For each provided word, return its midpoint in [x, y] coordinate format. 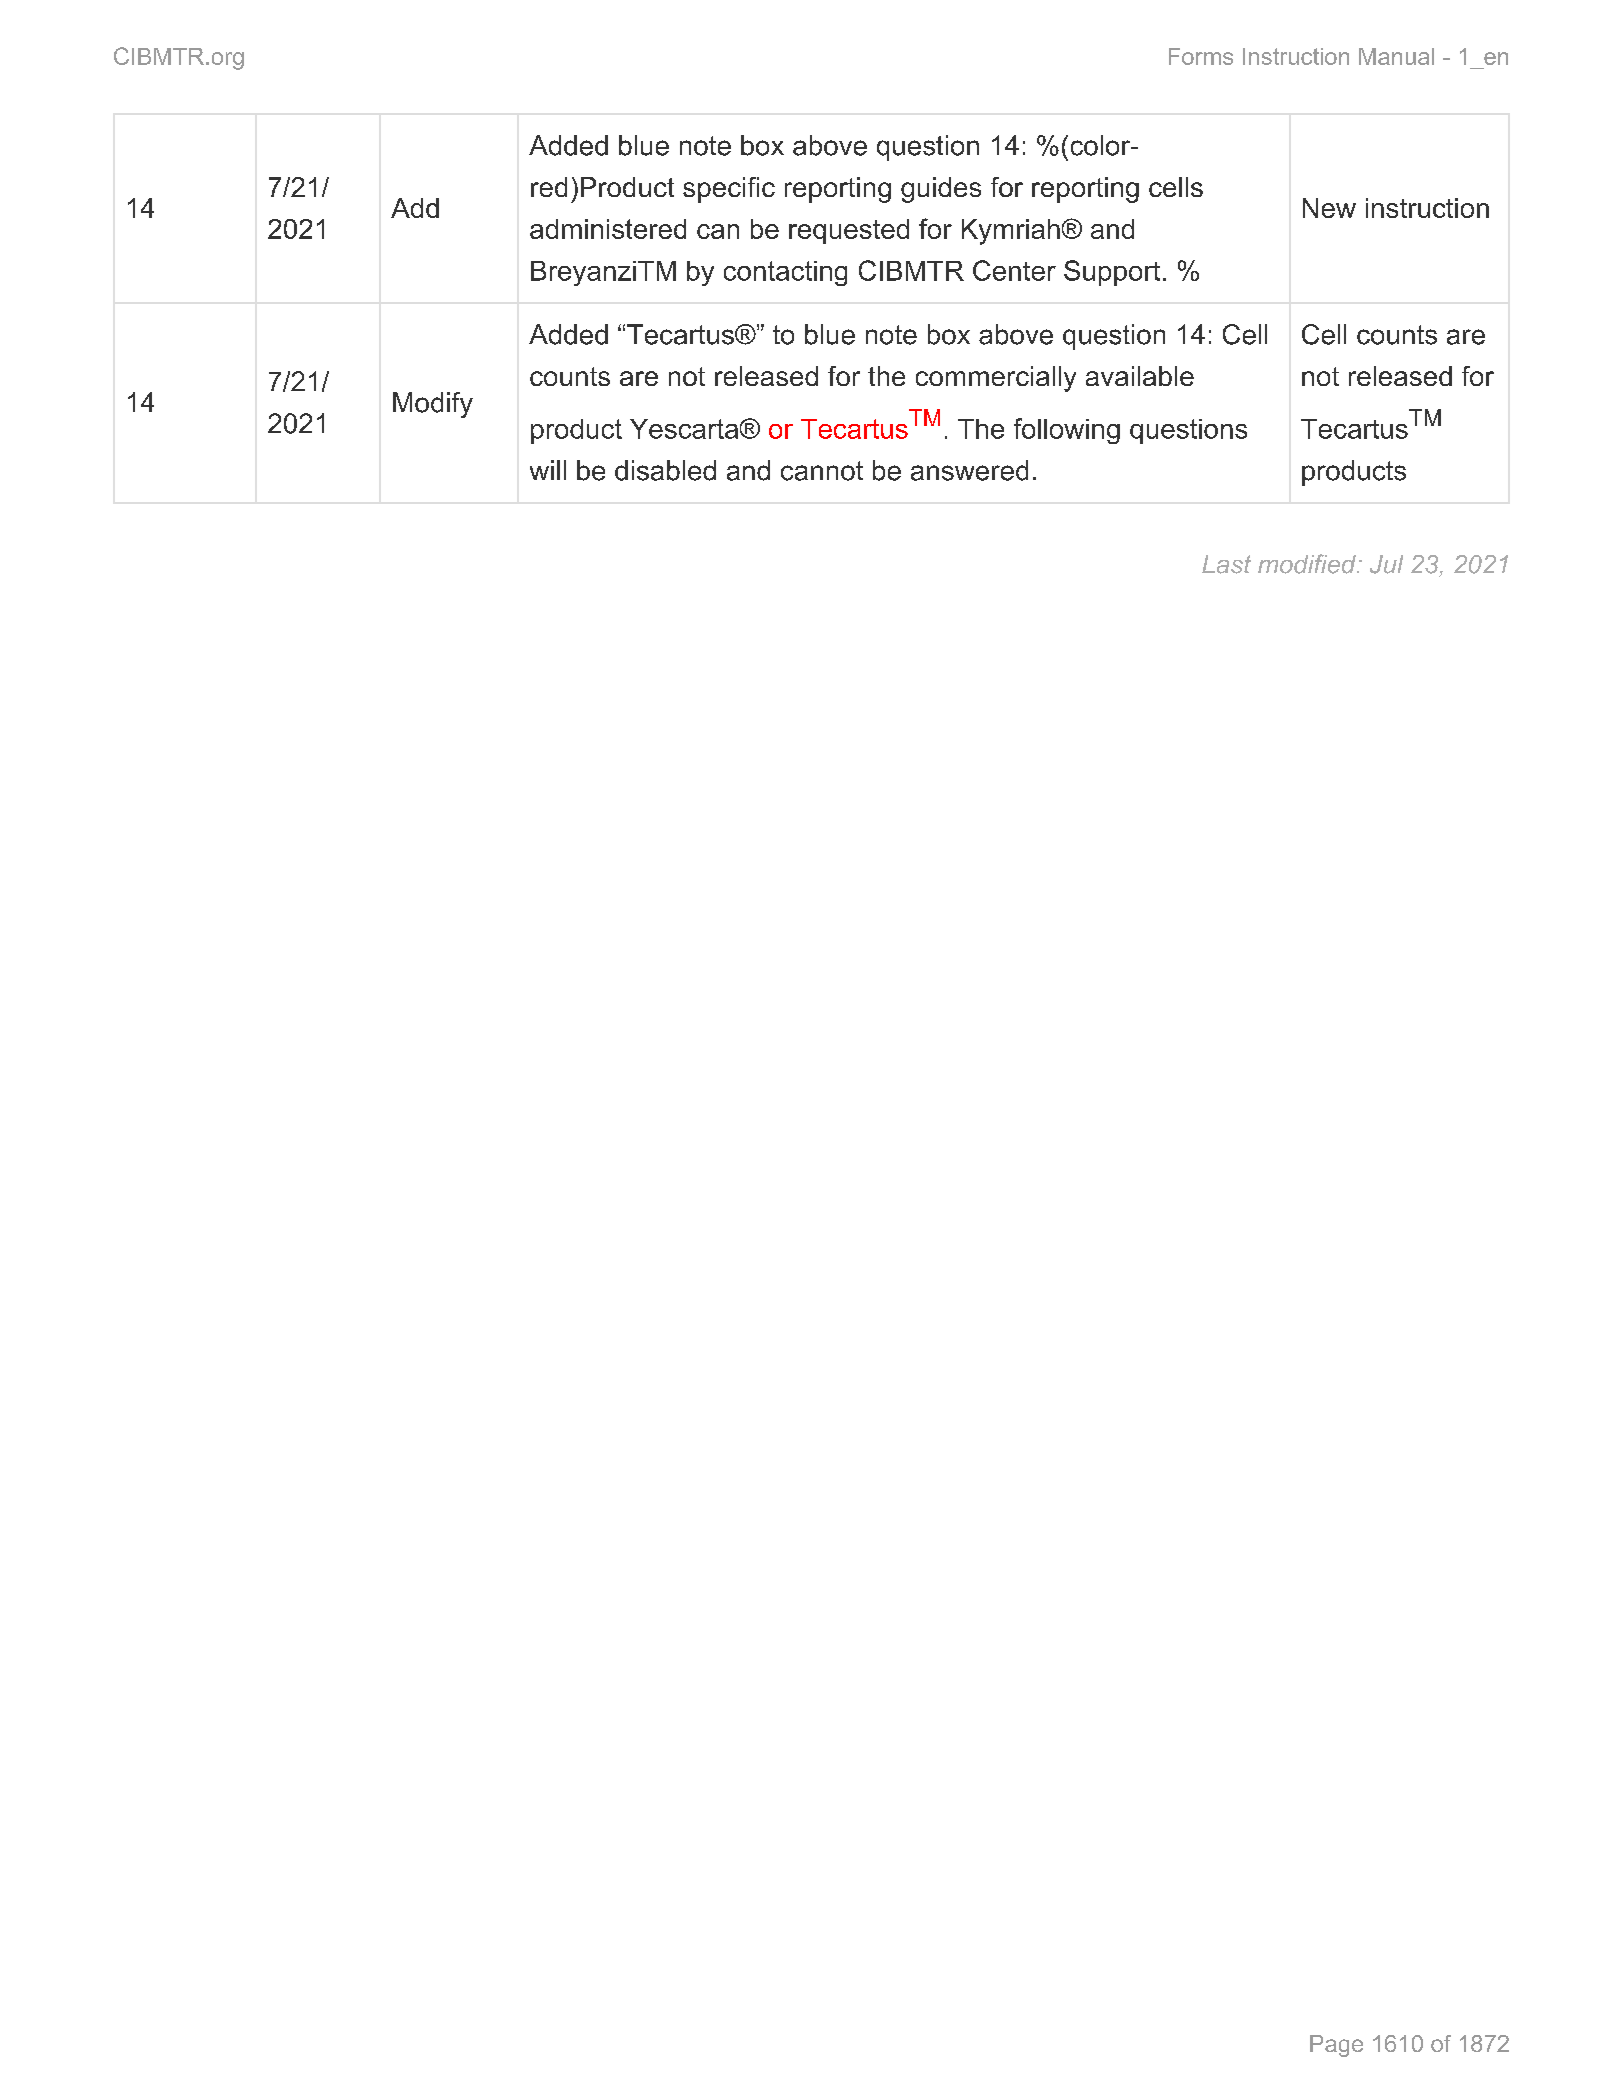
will [548, 470]
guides [941, 190]
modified [1308, 564]
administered [608, 229]
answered [969, 470]
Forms [1201, 56]
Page [1336, 2046]
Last [1226, 564]
